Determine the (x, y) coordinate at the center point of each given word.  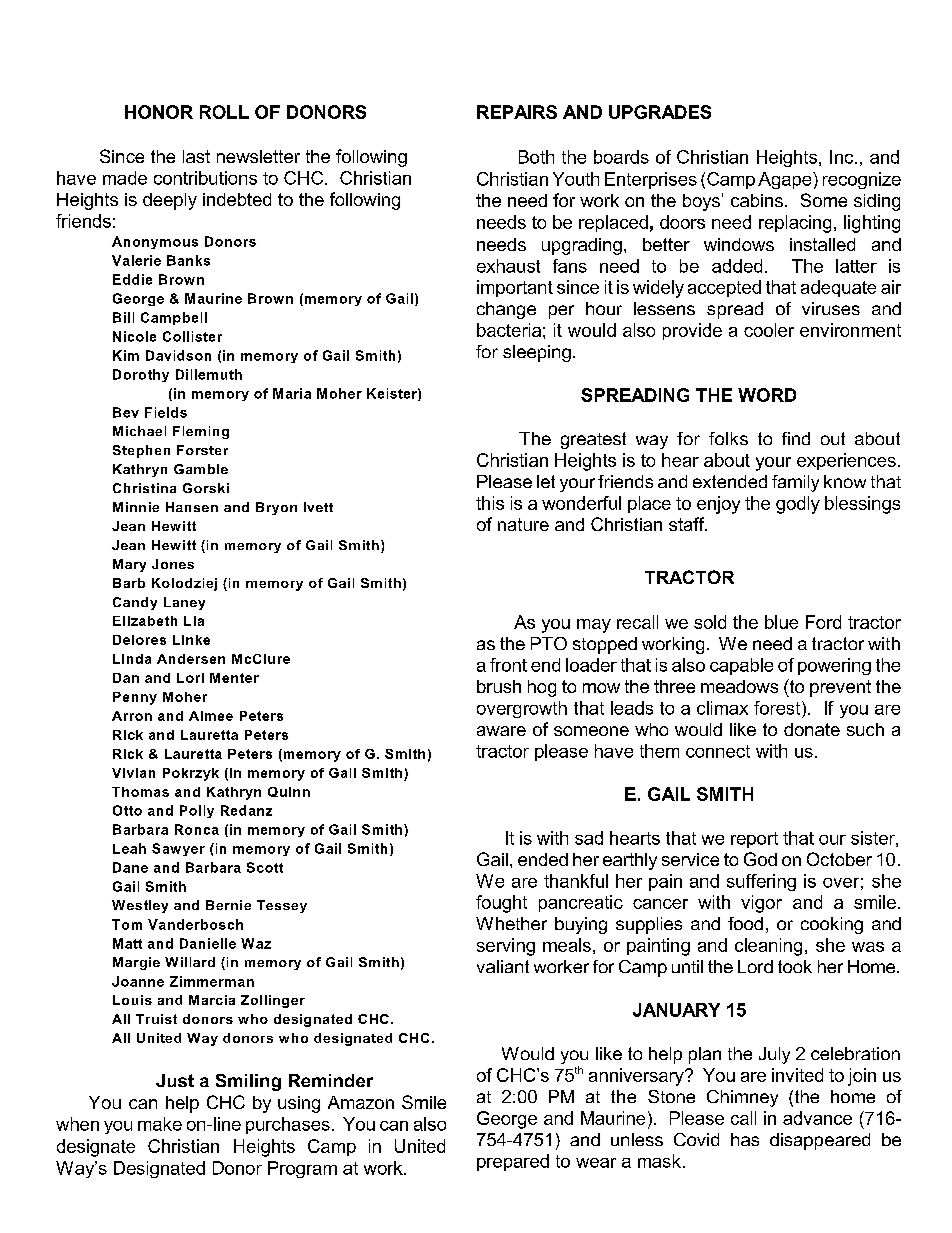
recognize (862, 180)
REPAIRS (517, 112)
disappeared (820, 1141)
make (160, 1124)
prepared (513, 1162)
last (196, 156)
